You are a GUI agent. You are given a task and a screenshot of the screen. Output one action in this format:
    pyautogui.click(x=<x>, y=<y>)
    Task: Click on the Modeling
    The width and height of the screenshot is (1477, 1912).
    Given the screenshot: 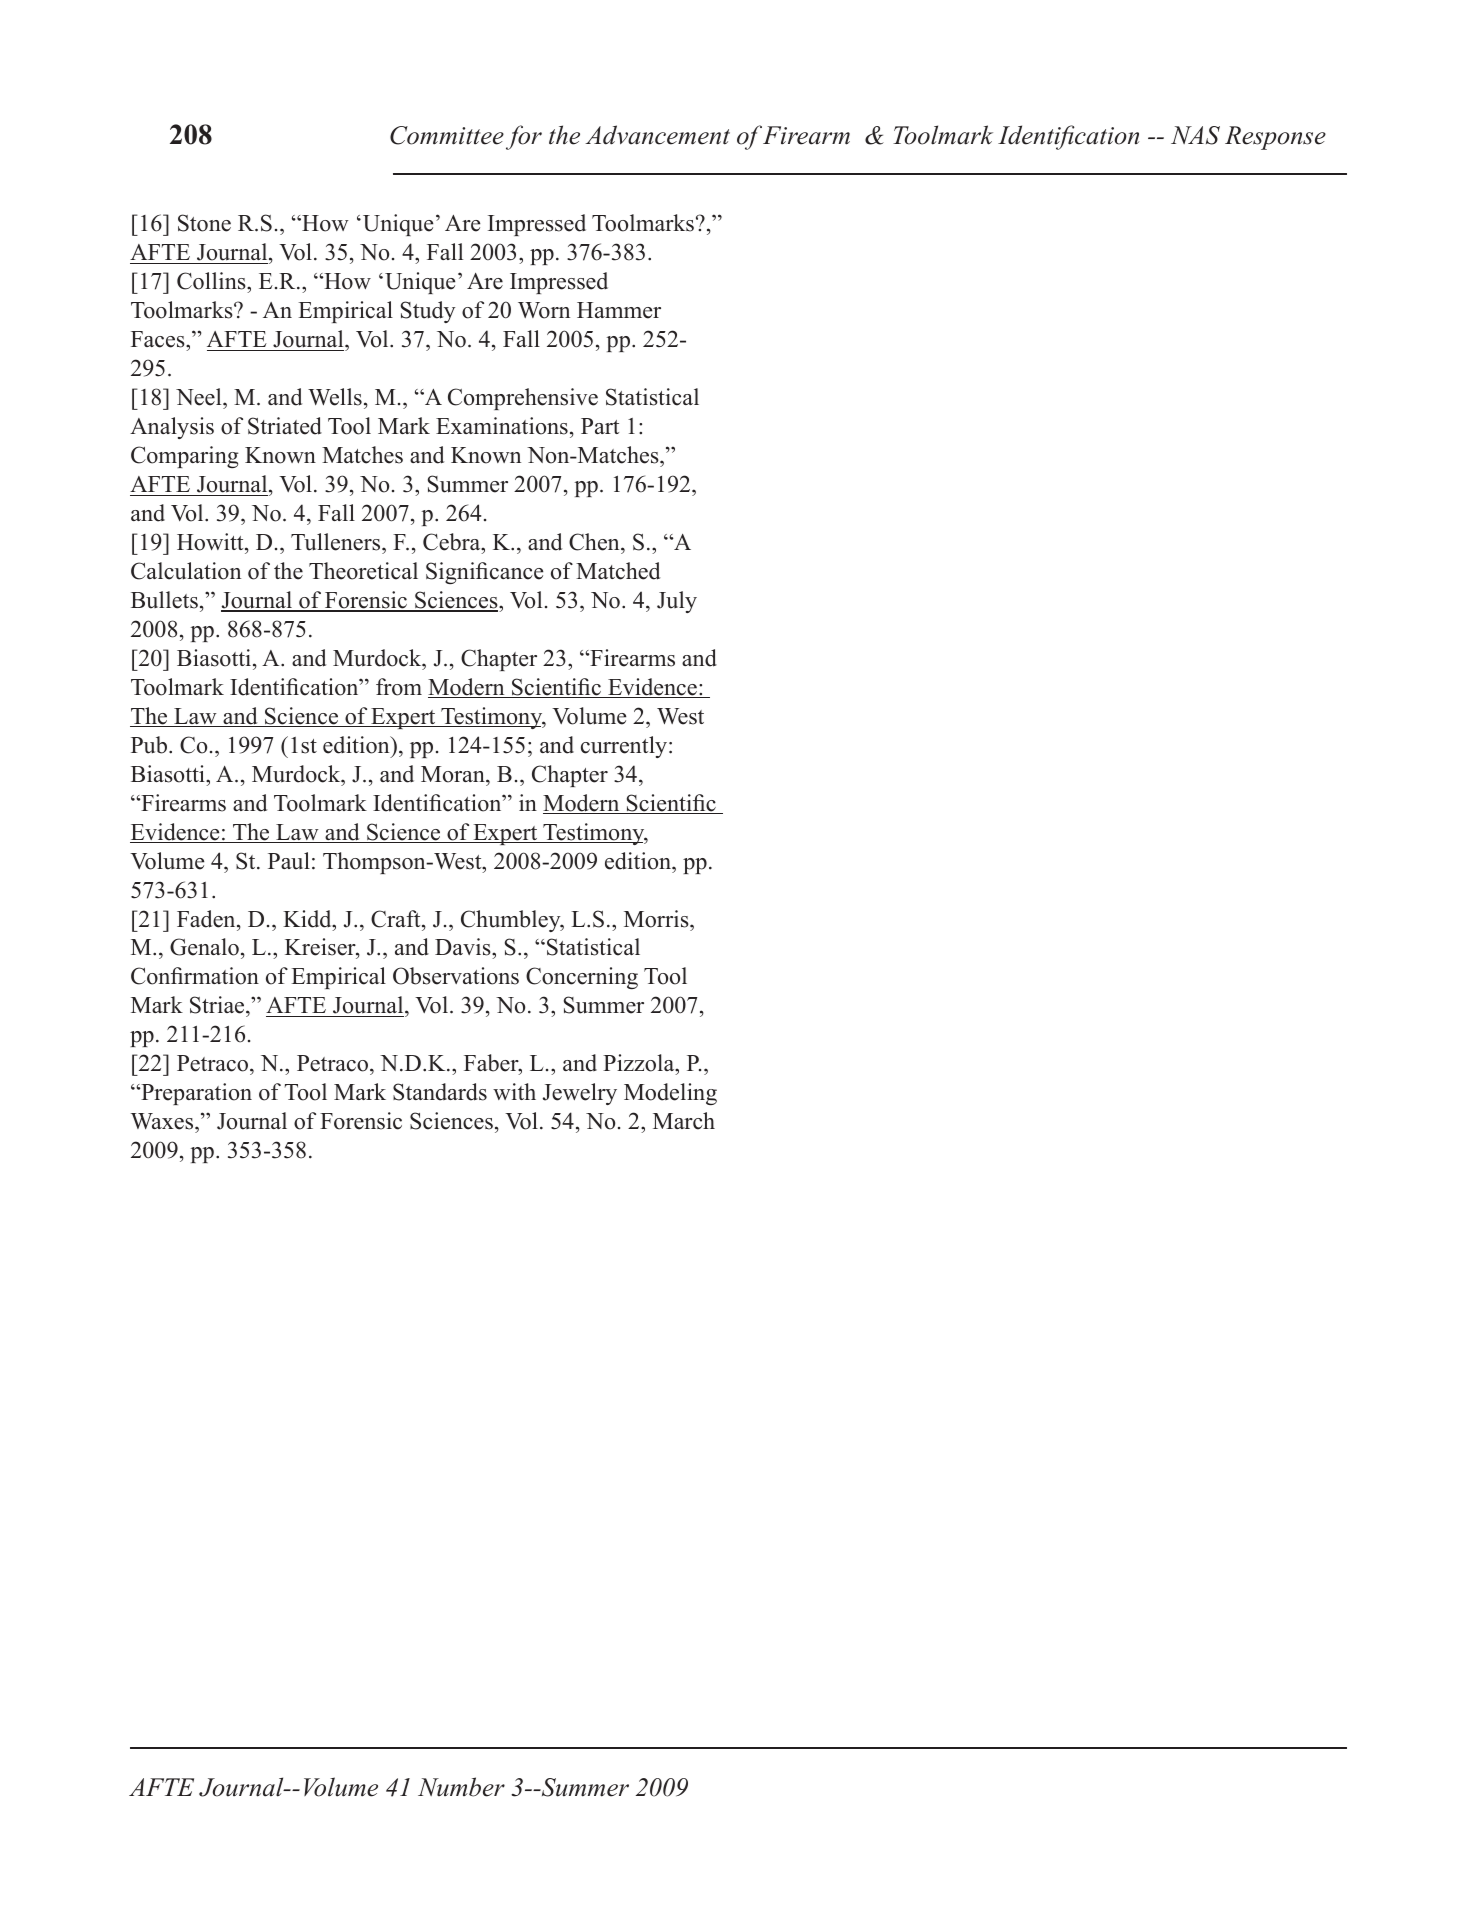 What is the action you would take?
    pyautogui.click(x=670, y=1094)
